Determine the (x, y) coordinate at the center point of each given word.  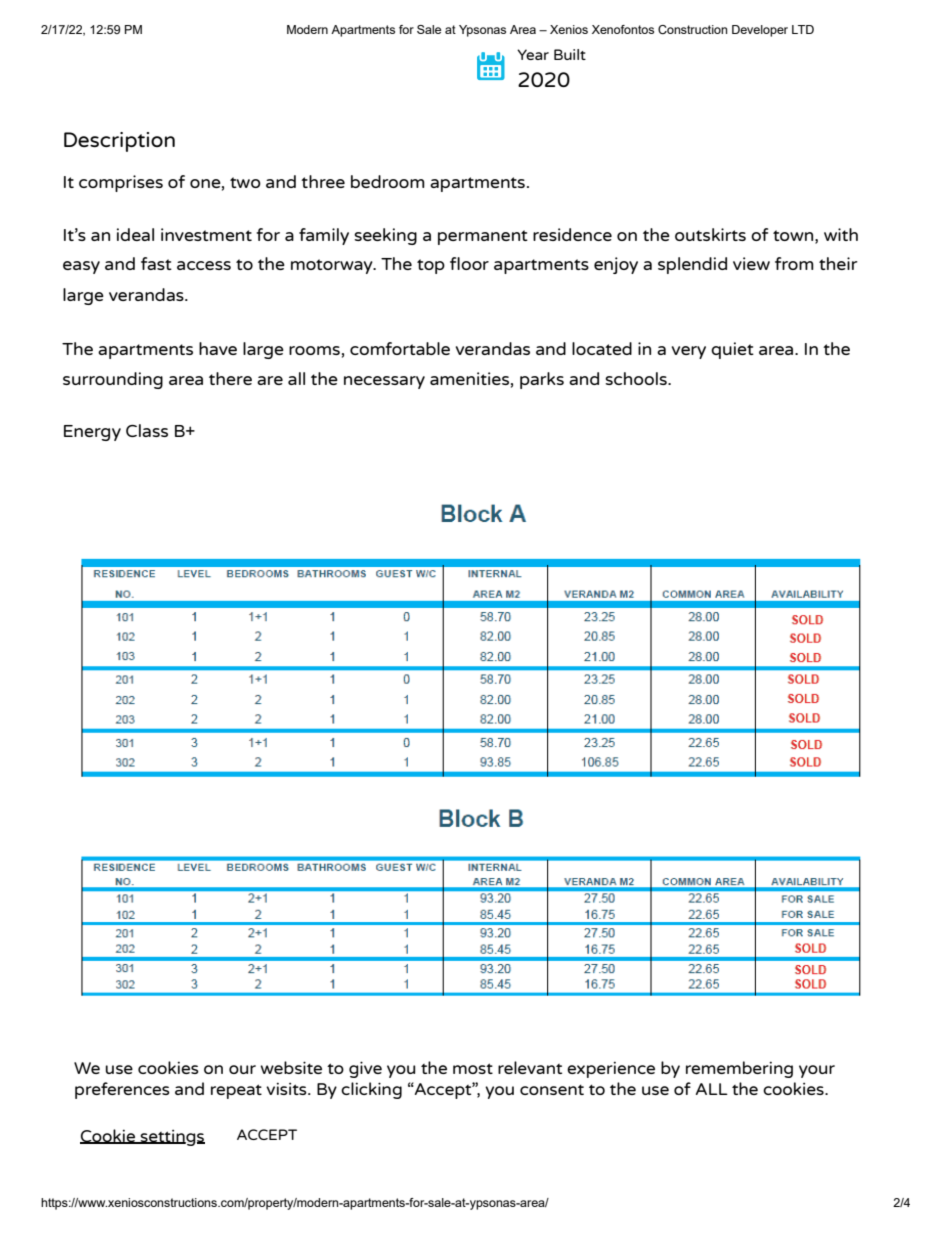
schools (637, 378)
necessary (384, 382)
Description (119, 142)
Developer (760, 31)
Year (533, 54)
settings (172, 1138)
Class (147, 430)
